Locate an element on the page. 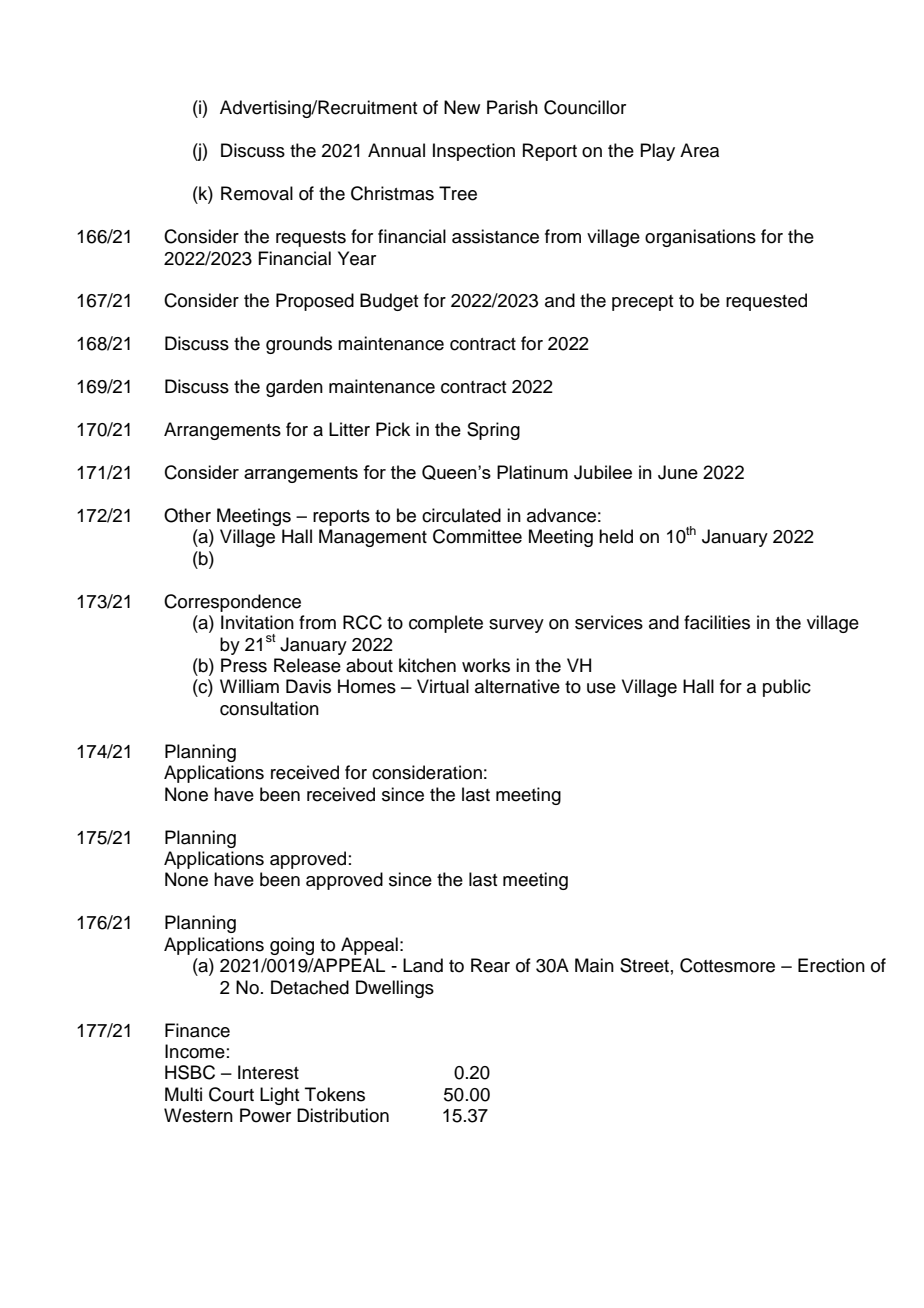 The image size is (924, 1308). going is located at coordinates (292, 946).
